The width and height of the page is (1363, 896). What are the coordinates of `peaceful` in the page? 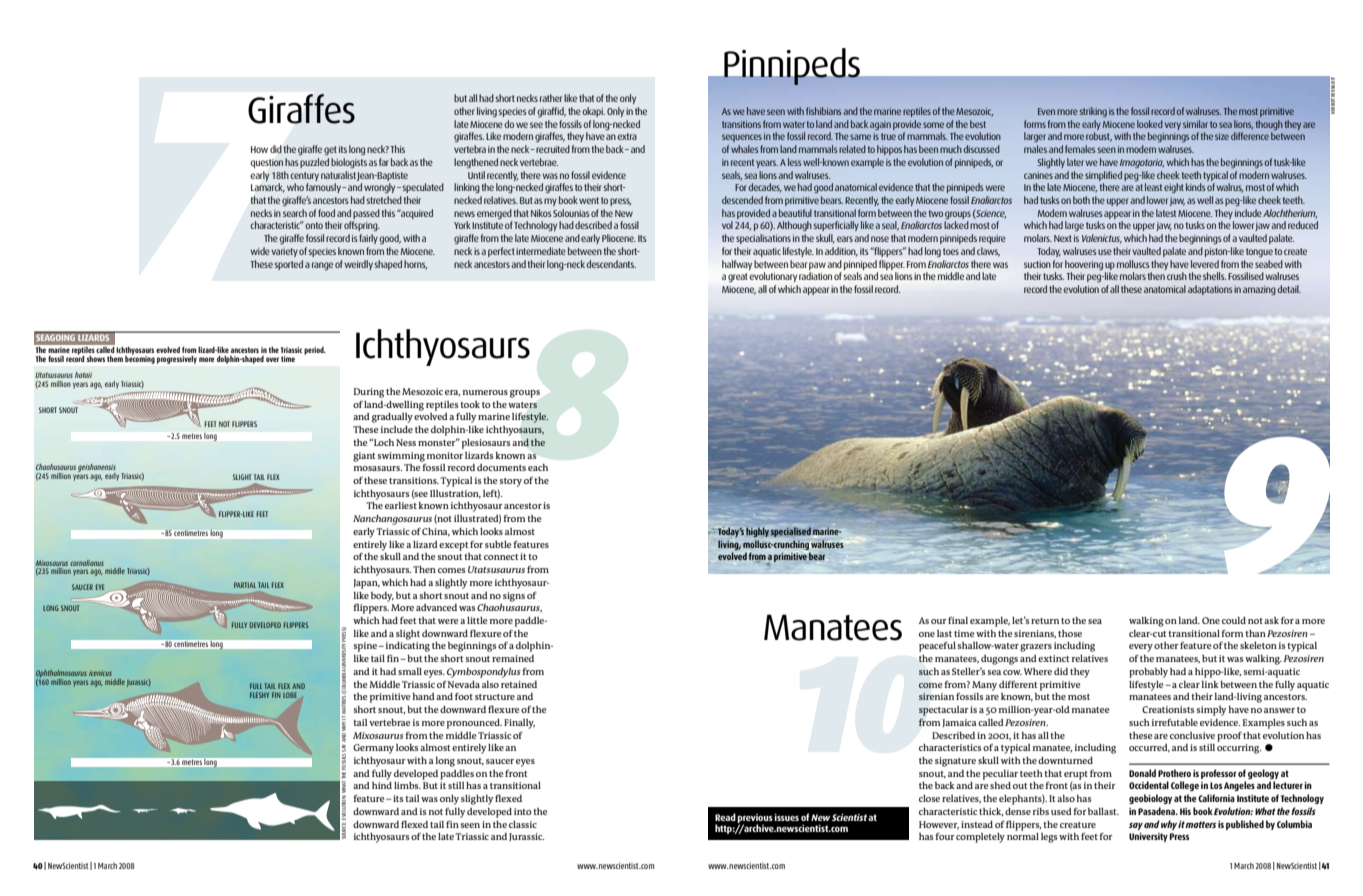 It's located at (937, 647).
